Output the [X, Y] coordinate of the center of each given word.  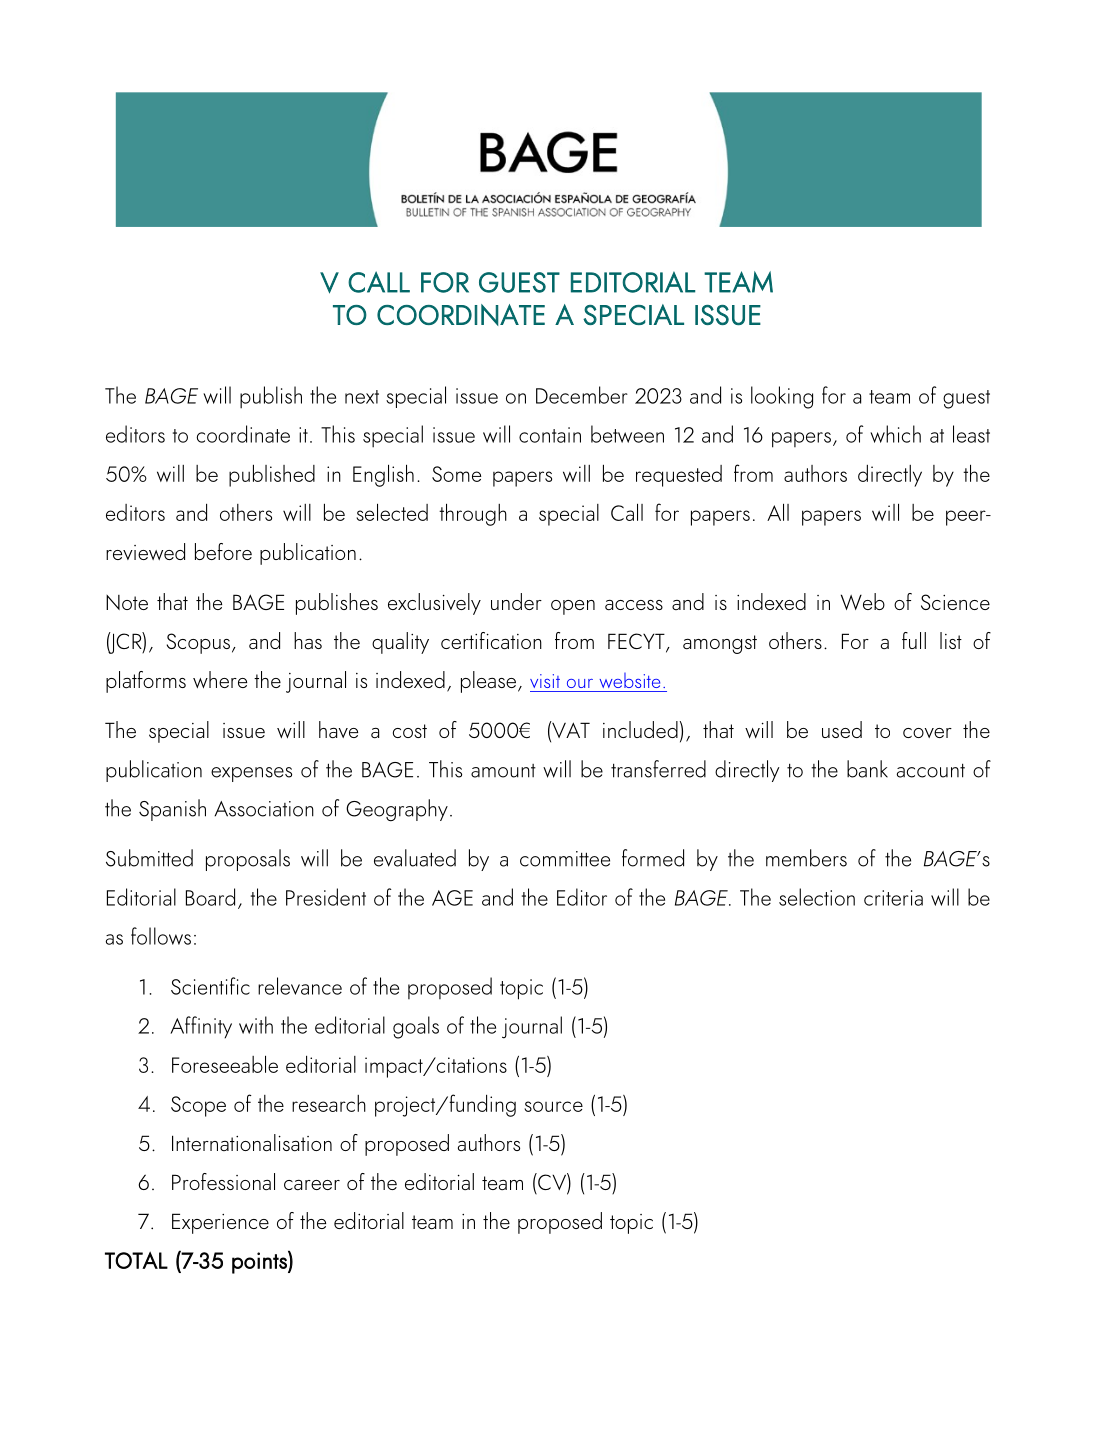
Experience [220, 1223]
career [312, 1185]
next [362, 397]
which [895, 434]
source [553, 1106]
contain [550, 435]
